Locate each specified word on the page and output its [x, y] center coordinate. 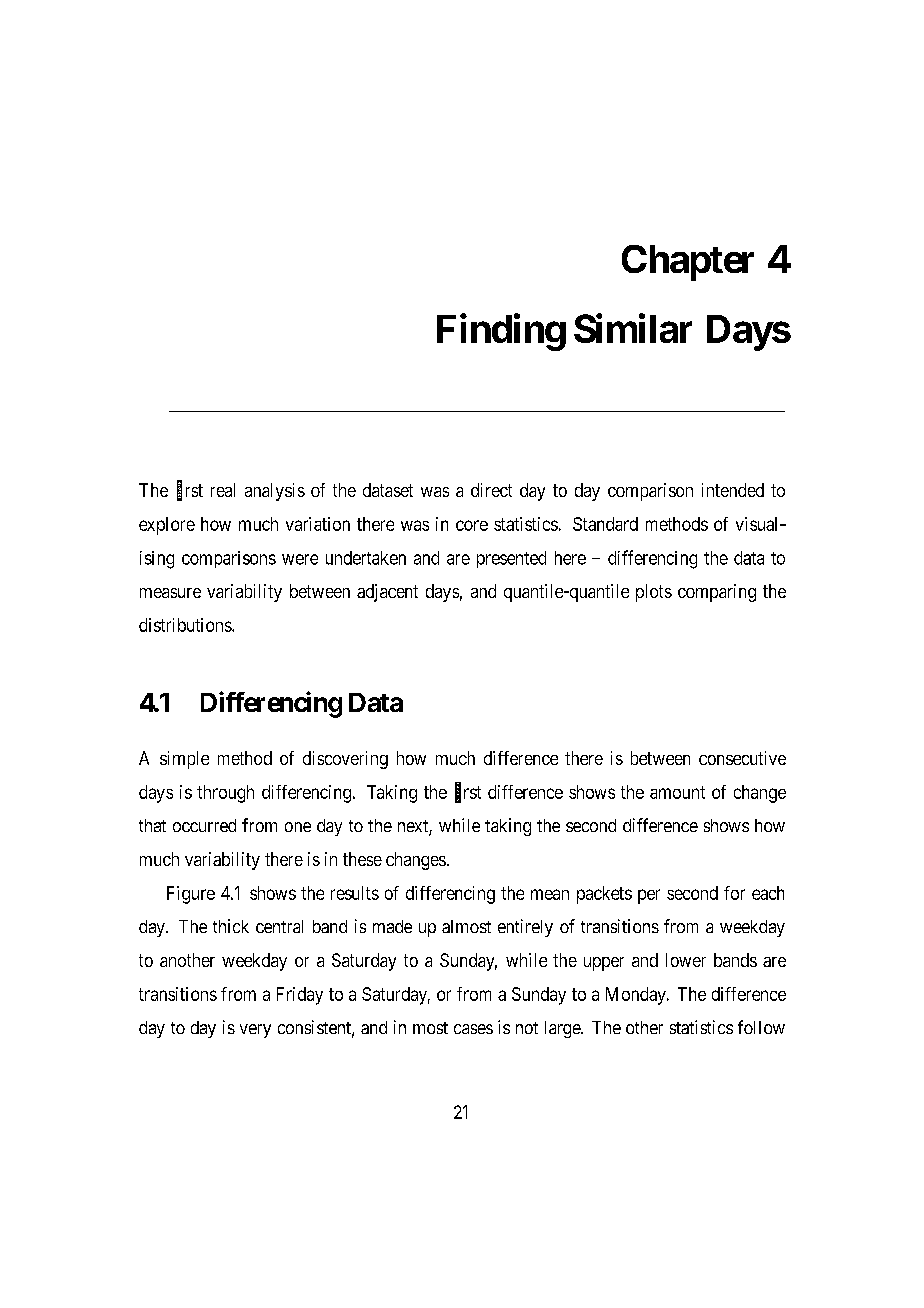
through [225, 794]
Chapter [688, 263]
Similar [633, 328]
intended [733, 490]
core [472, 525]
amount [677, 792]
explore [167, 526]
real [223, 490]
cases [473, 1029]
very [255, 1031]
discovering [345, 760]
